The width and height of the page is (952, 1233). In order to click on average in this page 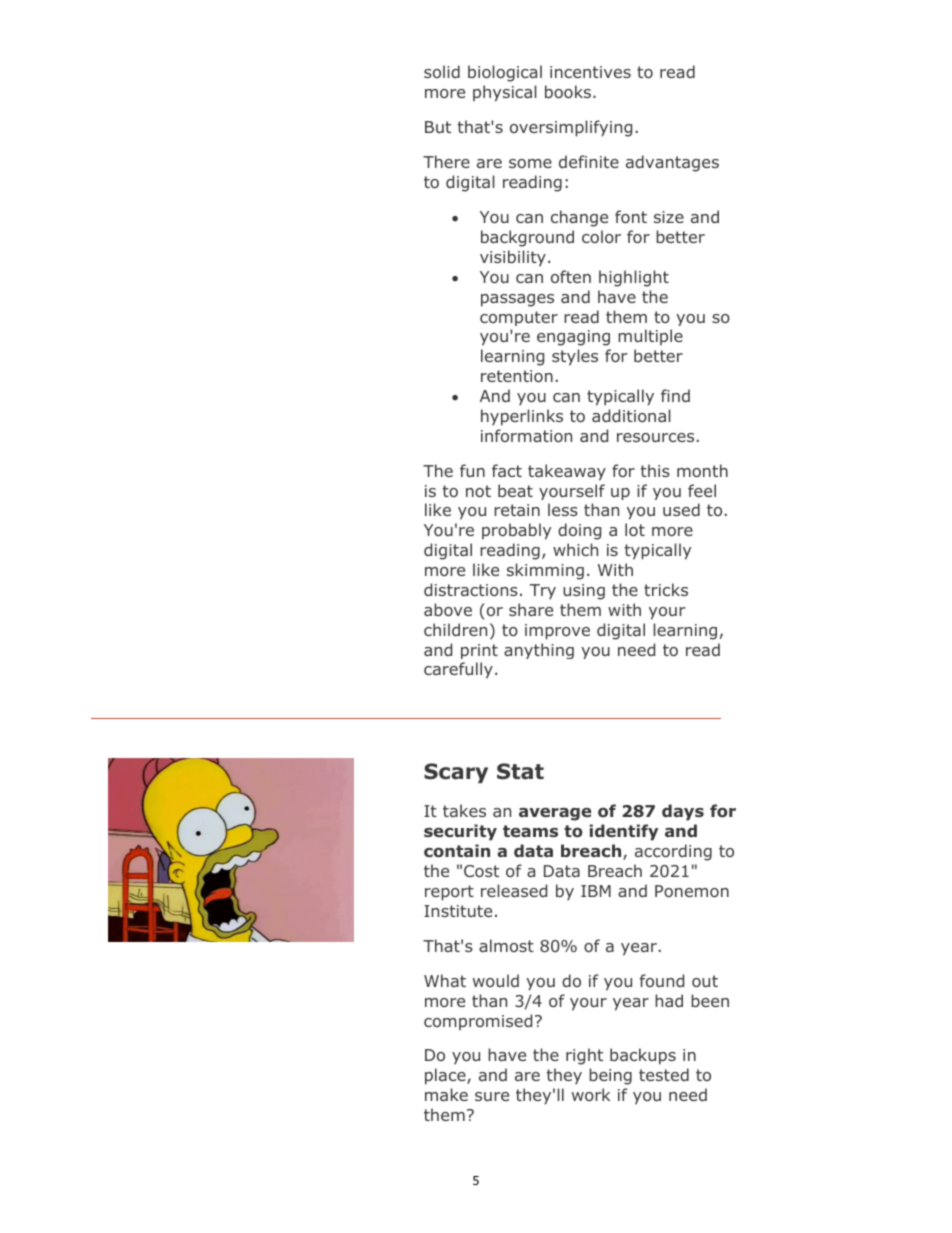, I will do `click(555, 814)`.
